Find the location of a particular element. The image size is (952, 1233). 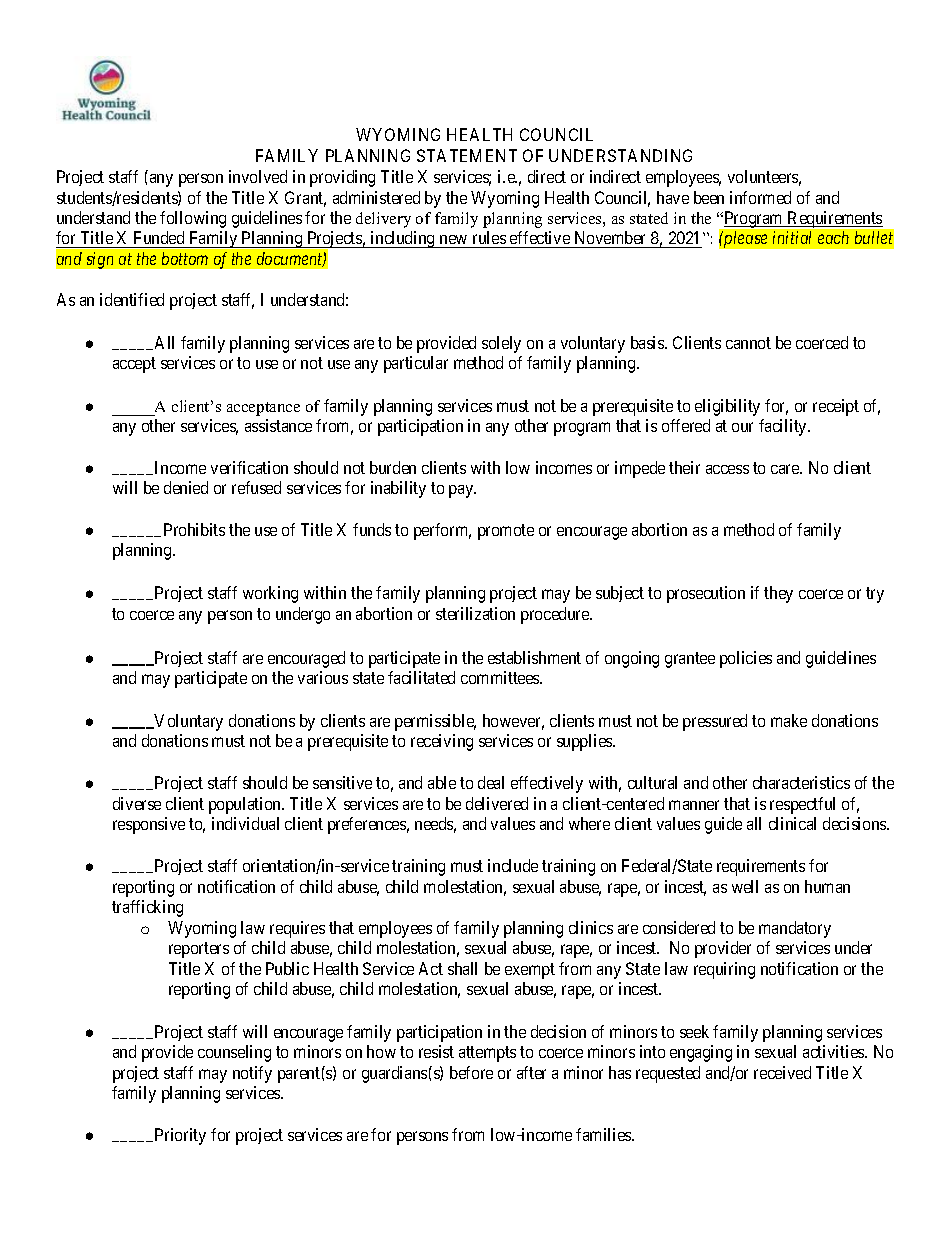

before is located at coordinates (471, 1072).
